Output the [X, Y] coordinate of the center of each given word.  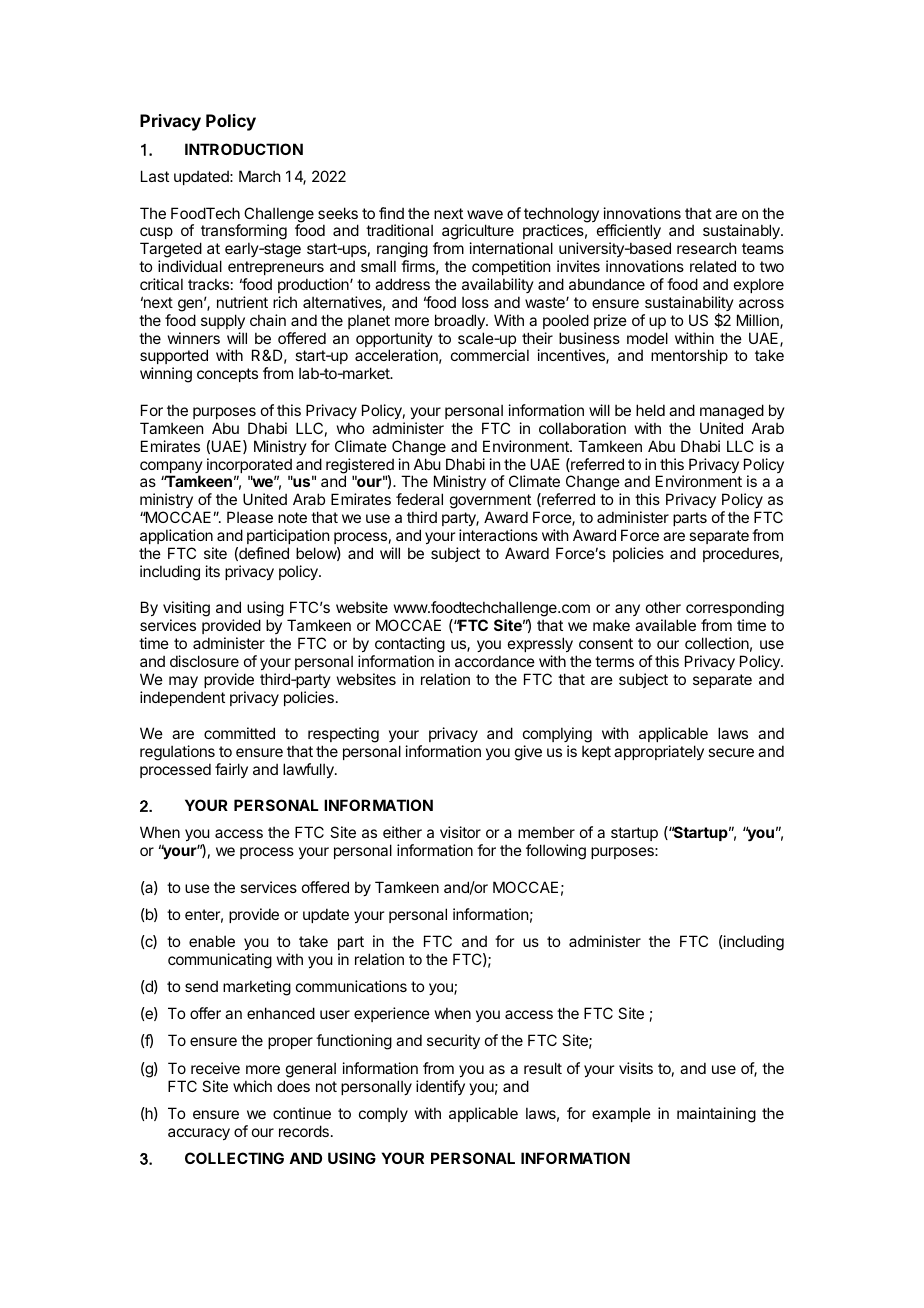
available [665, 625]
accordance [495, 661]
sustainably [742, 233]
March [260, 176]
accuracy [199, 1134]
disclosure [204, 661]
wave [485, 214]
